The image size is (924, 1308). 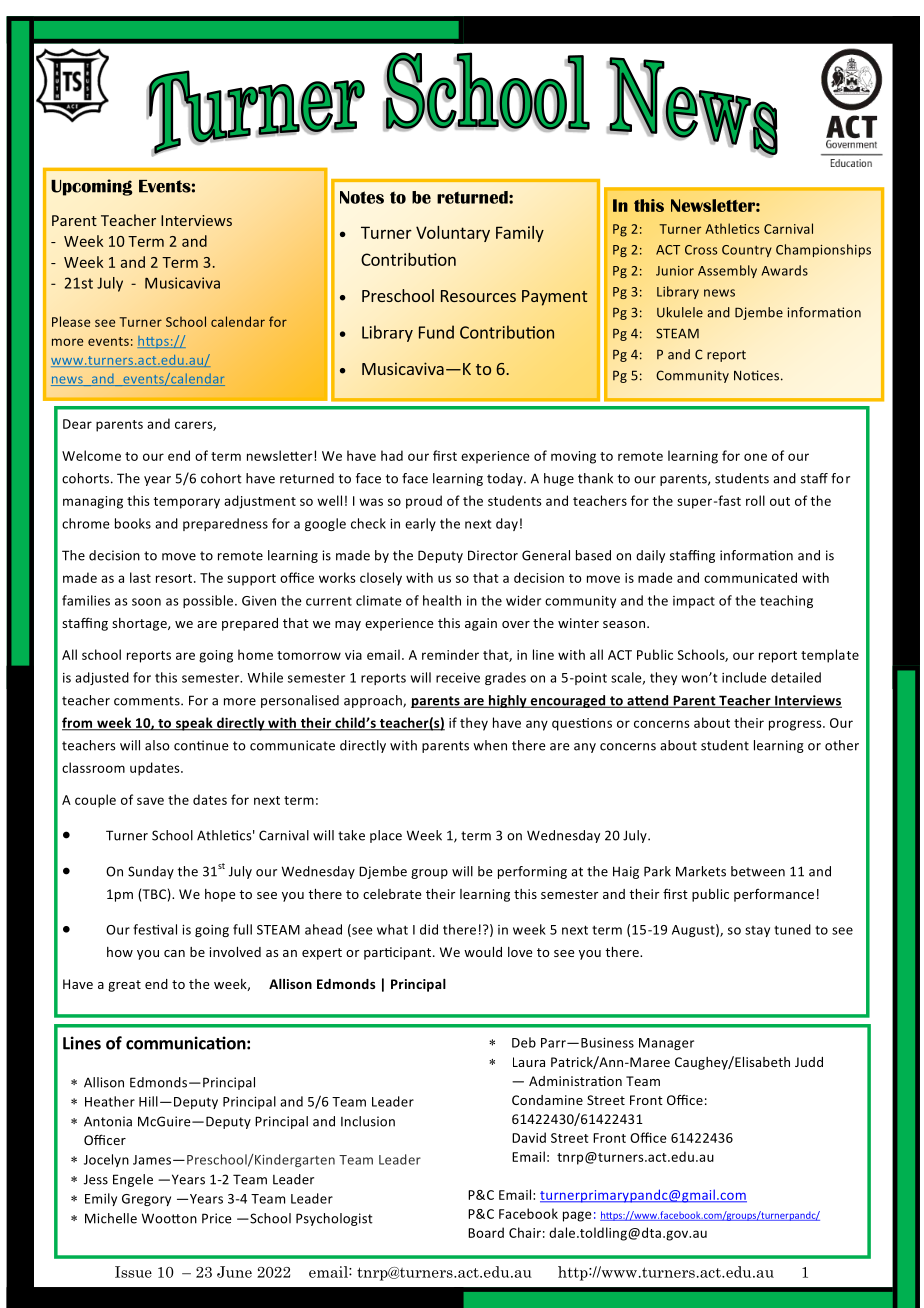 I want to click on great, so click(x=124, y=986).
